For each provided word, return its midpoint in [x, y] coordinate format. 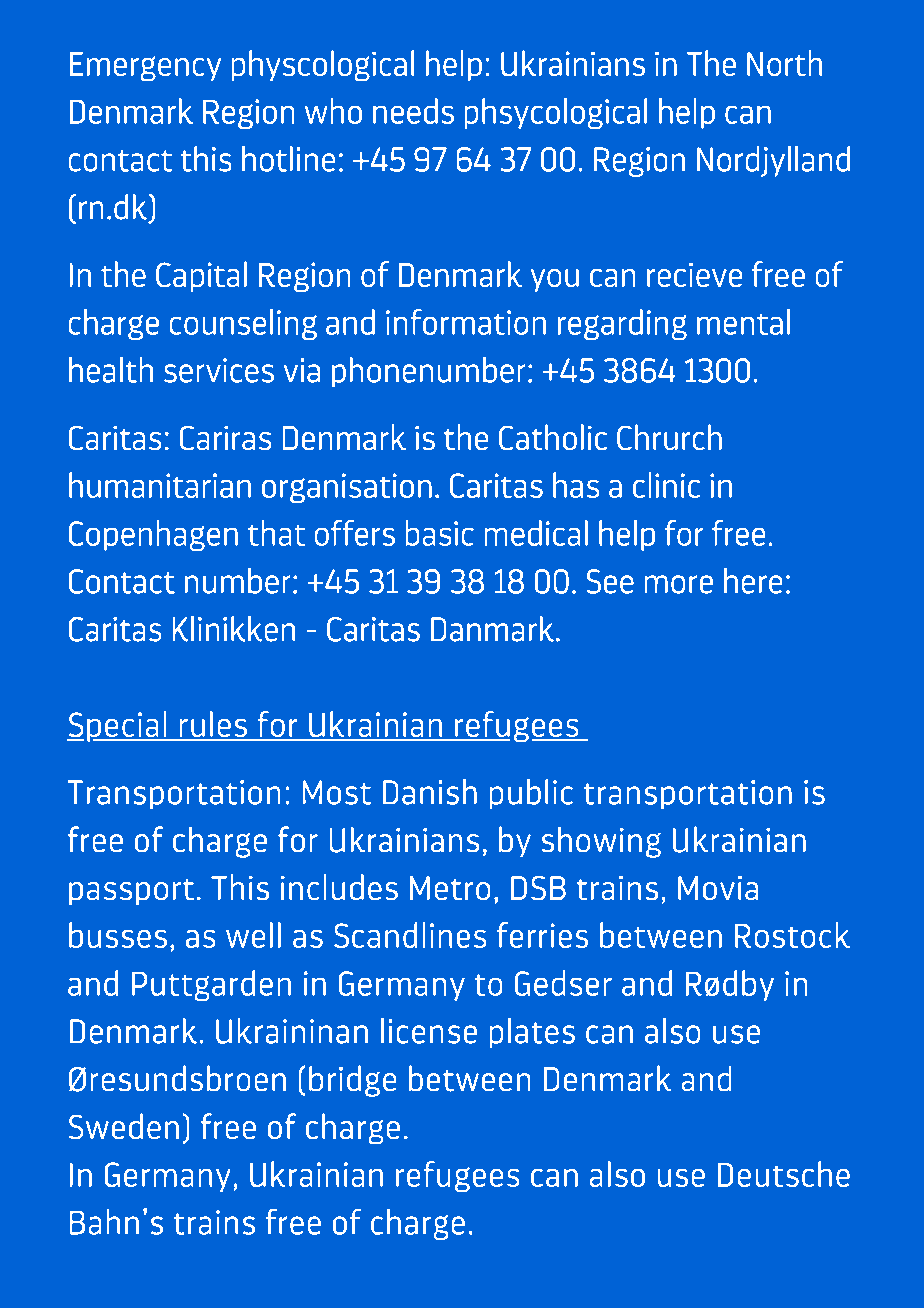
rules [213, 725]
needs [413, 111]
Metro [450, 888]
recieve [694, 274]
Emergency [145, 67]
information [466, 322]
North [784, 63]
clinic [666, 485]
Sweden [124, 1126]
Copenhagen [153, 535]
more [679, 584]
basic [440, 533]
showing [601, 842]
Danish [430, 792]
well [253, 935]
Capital [201, 276]
